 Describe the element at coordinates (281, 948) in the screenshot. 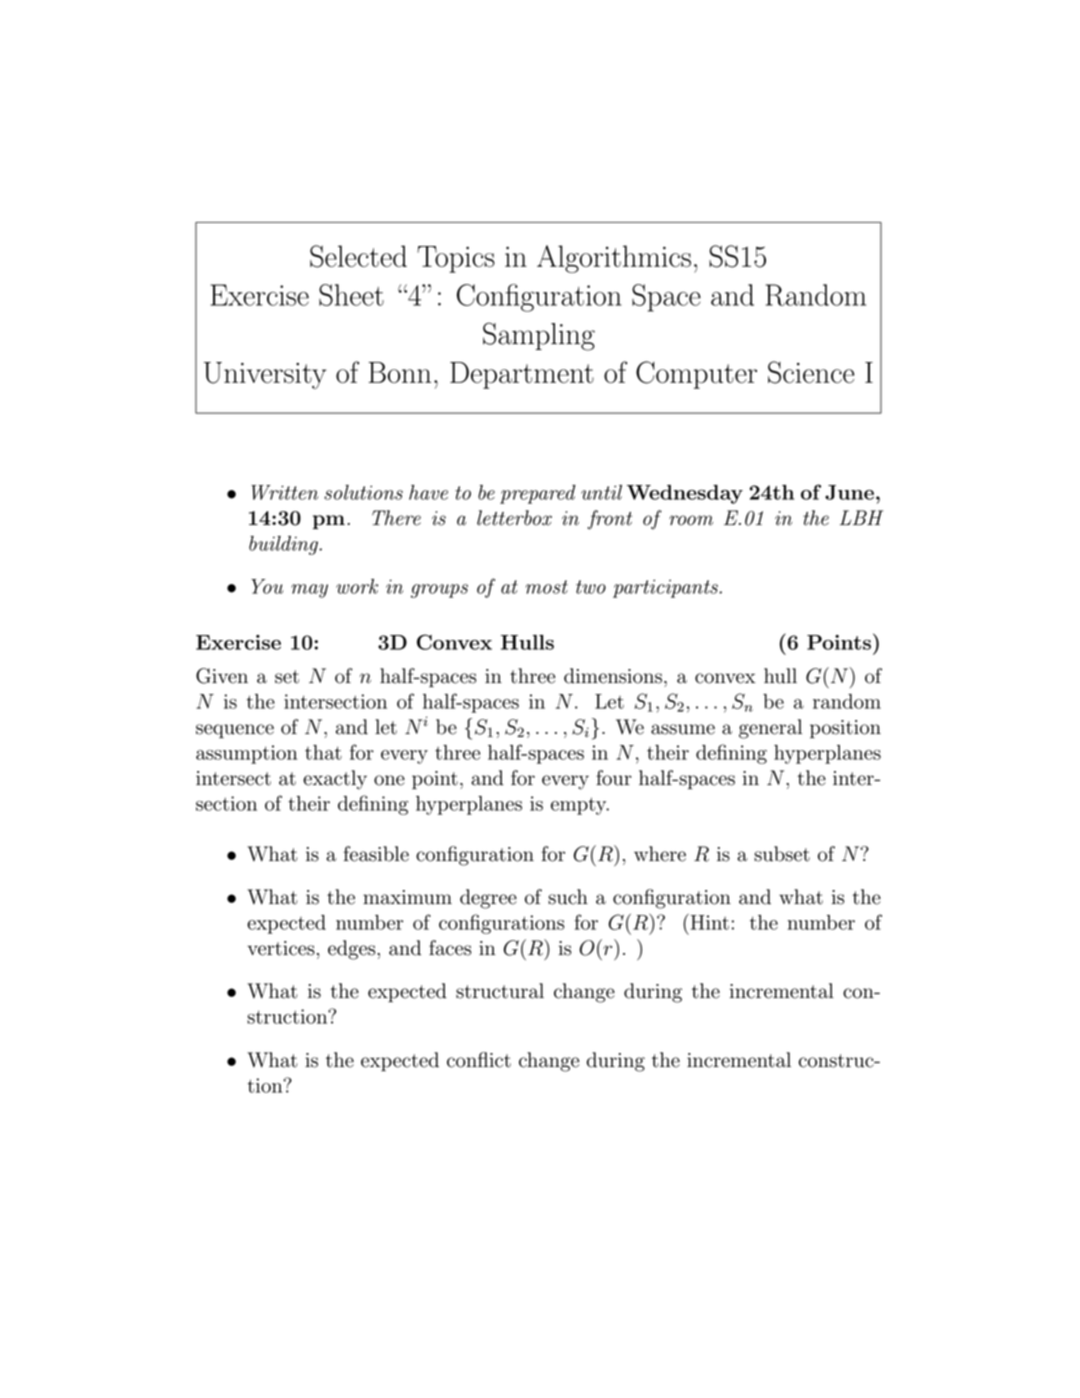

I see `vertices` at that location.
